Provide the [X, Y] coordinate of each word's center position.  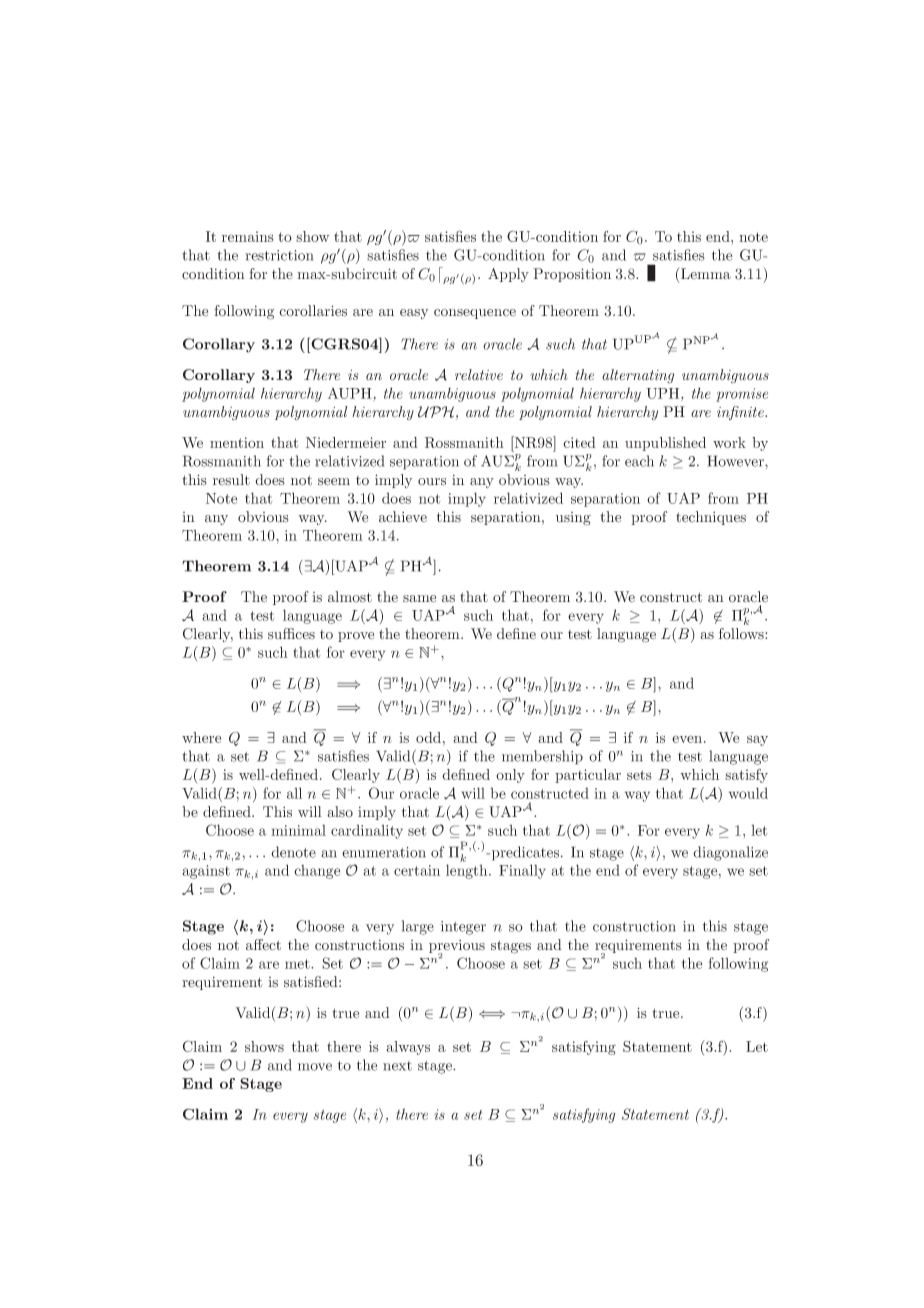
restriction [279, 255]
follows [742, 634]
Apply [508, 275]
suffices [291, 633]
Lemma [706, 273]
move [315, 1067]
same [419, 599]
